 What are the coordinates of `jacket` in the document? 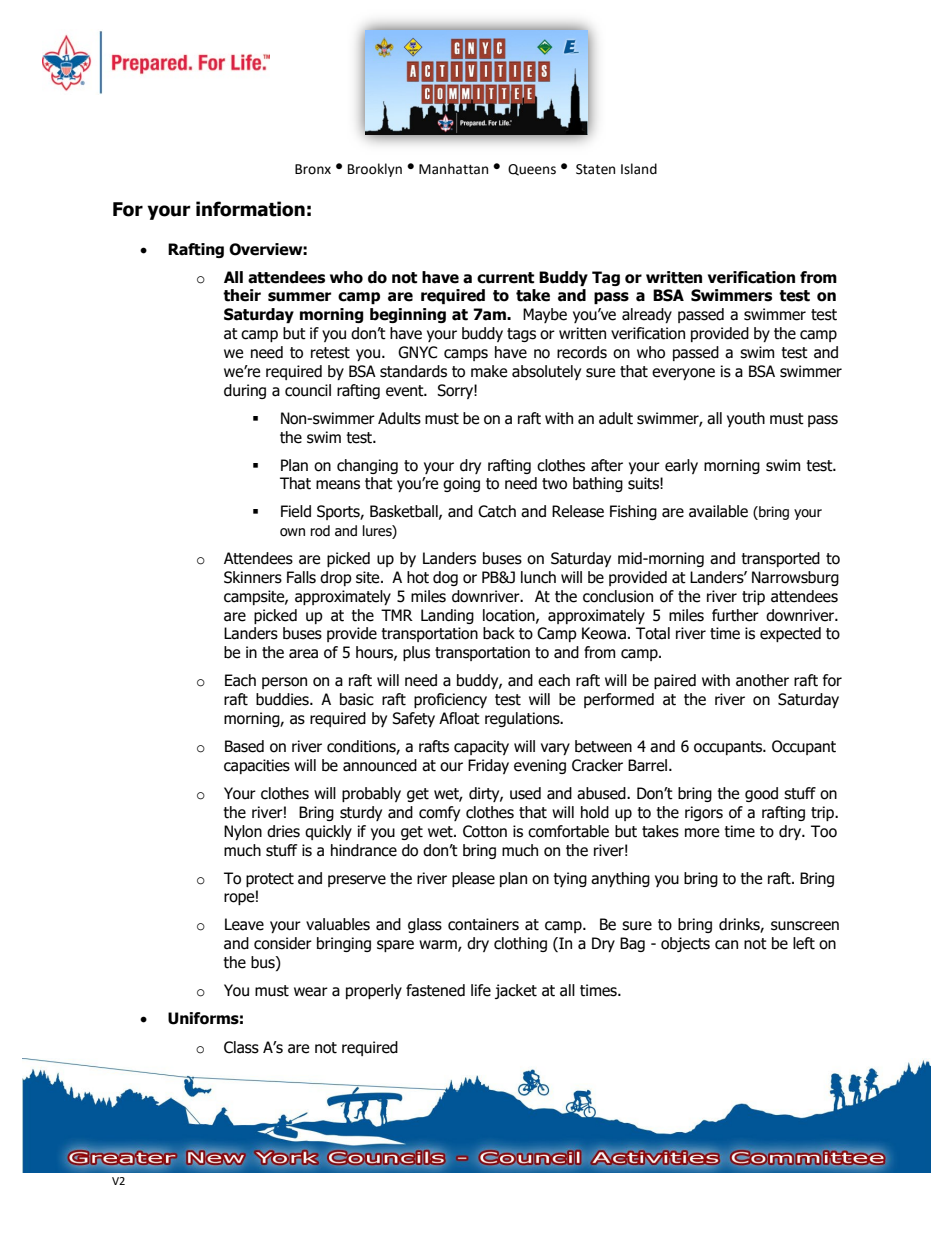 It's located at (516, 991).
